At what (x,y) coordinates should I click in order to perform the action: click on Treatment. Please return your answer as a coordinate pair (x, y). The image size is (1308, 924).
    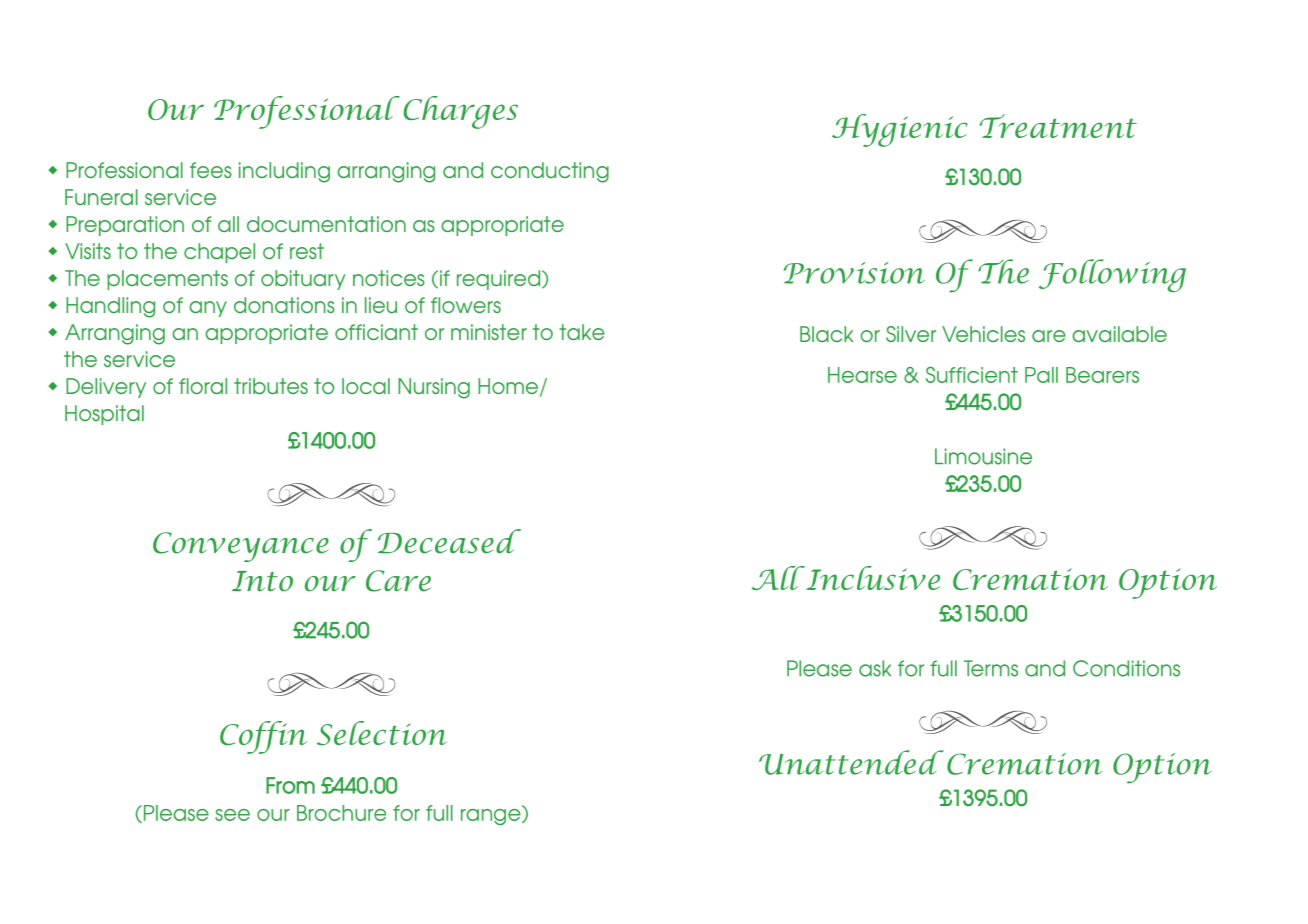
    Looking at the image, I should click on (1058, 126).
